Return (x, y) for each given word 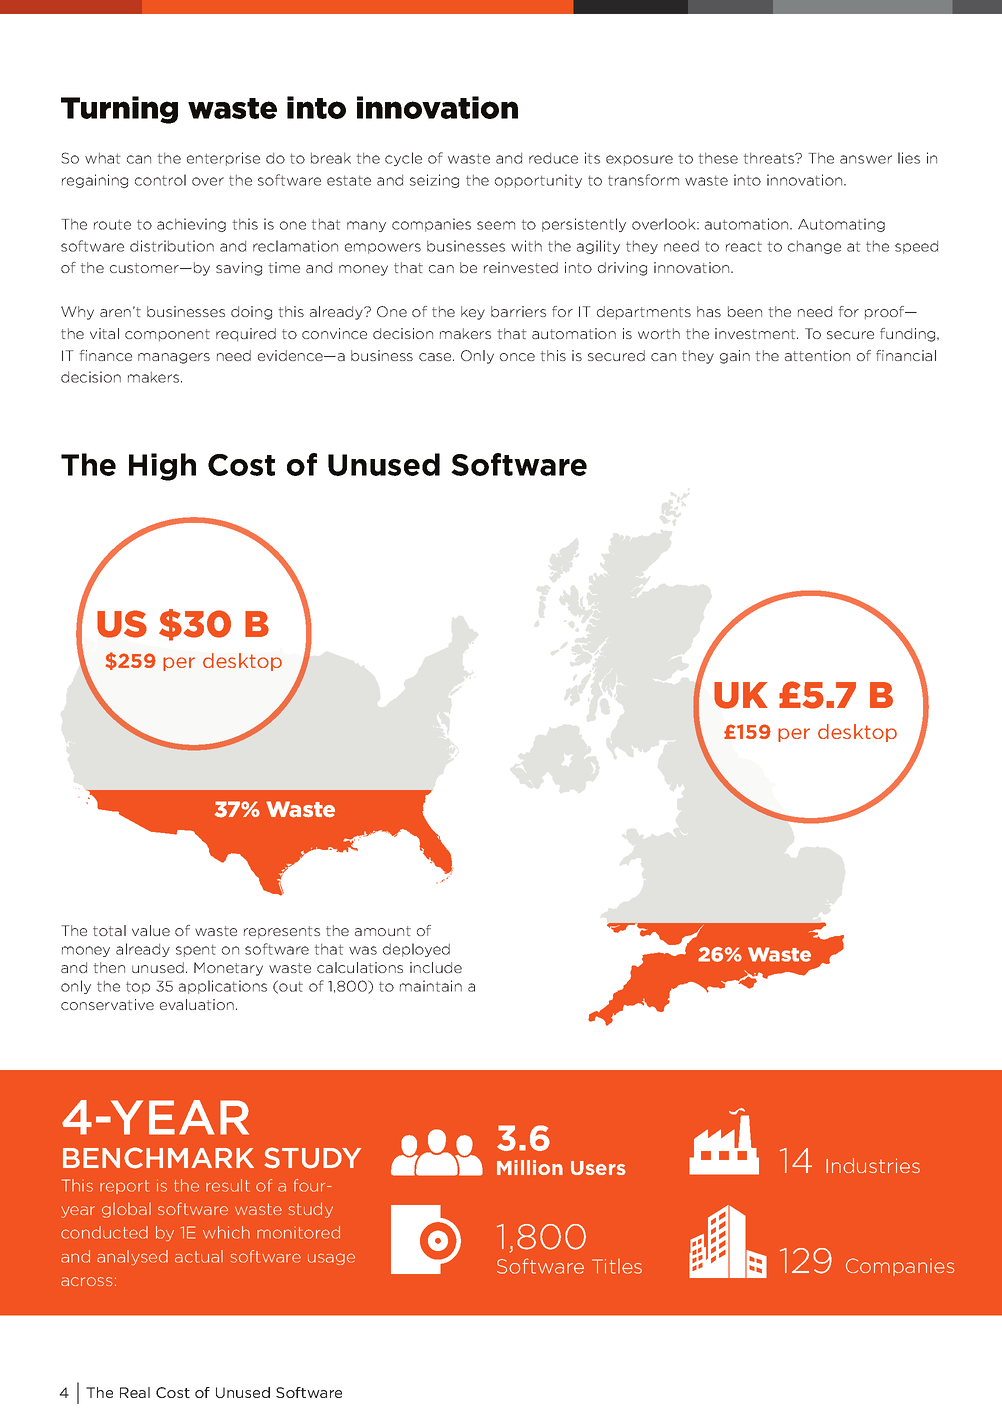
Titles (617, 1266)
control (160, 180)
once (517, 357)
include (436, 967)
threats (770, 158)
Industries (873, 1165)
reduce (553, 158)
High (162, 467)
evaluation (197, 1004)
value (151, 930)
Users (598, 1168)
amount (383, 931)
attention (817, 355)
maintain (431, 986)
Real (135, 1392)
